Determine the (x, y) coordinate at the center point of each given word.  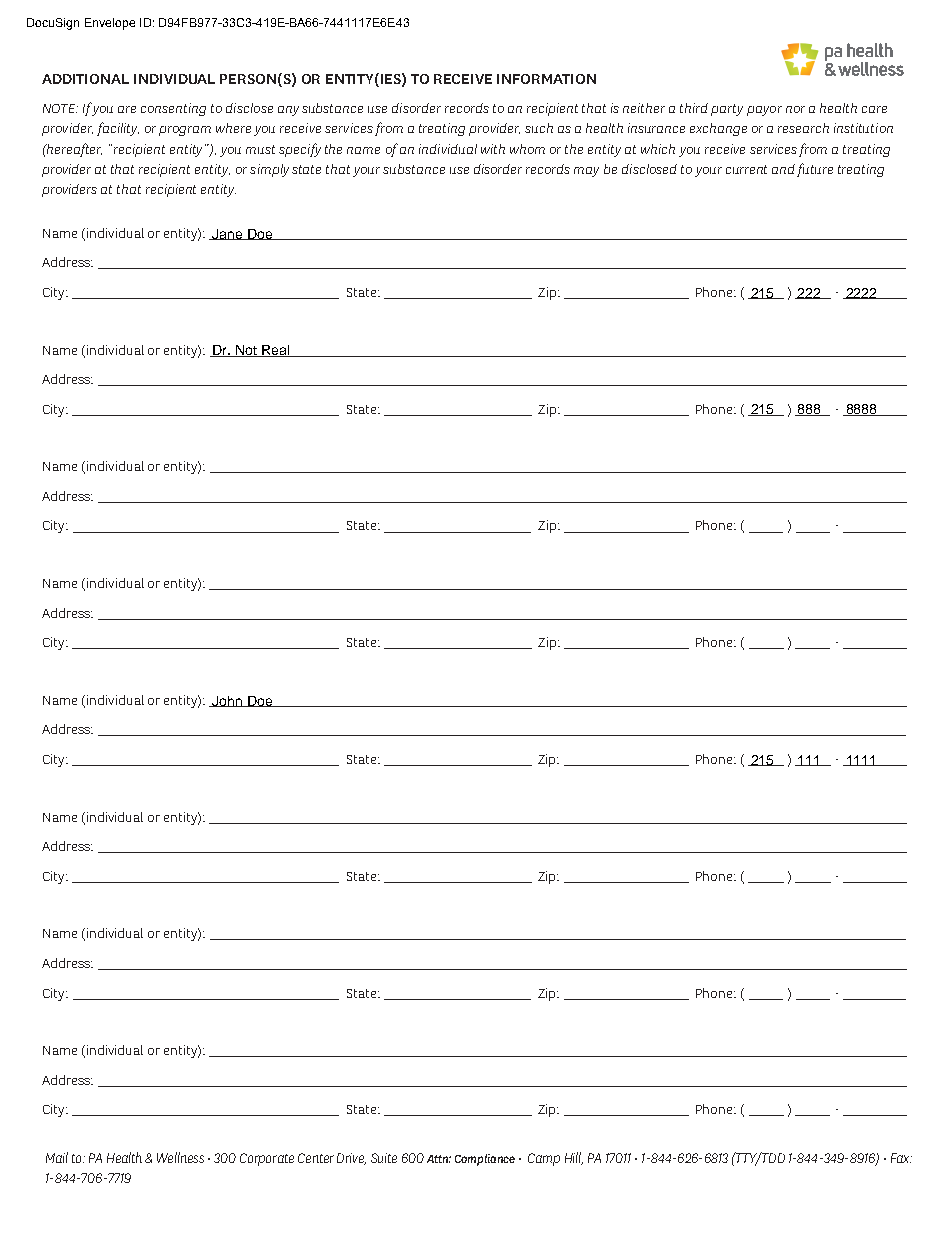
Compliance (485, 1160)
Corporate (267, 1159)
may (586, 172)
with (493, 149)
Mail (57, 1157)
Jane (227, 234)
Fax (901, 1158)
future (815, 170)
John (227, 701)
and (783, 169)
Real (276, 351)
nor (795, 109)
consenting (173, 109)
